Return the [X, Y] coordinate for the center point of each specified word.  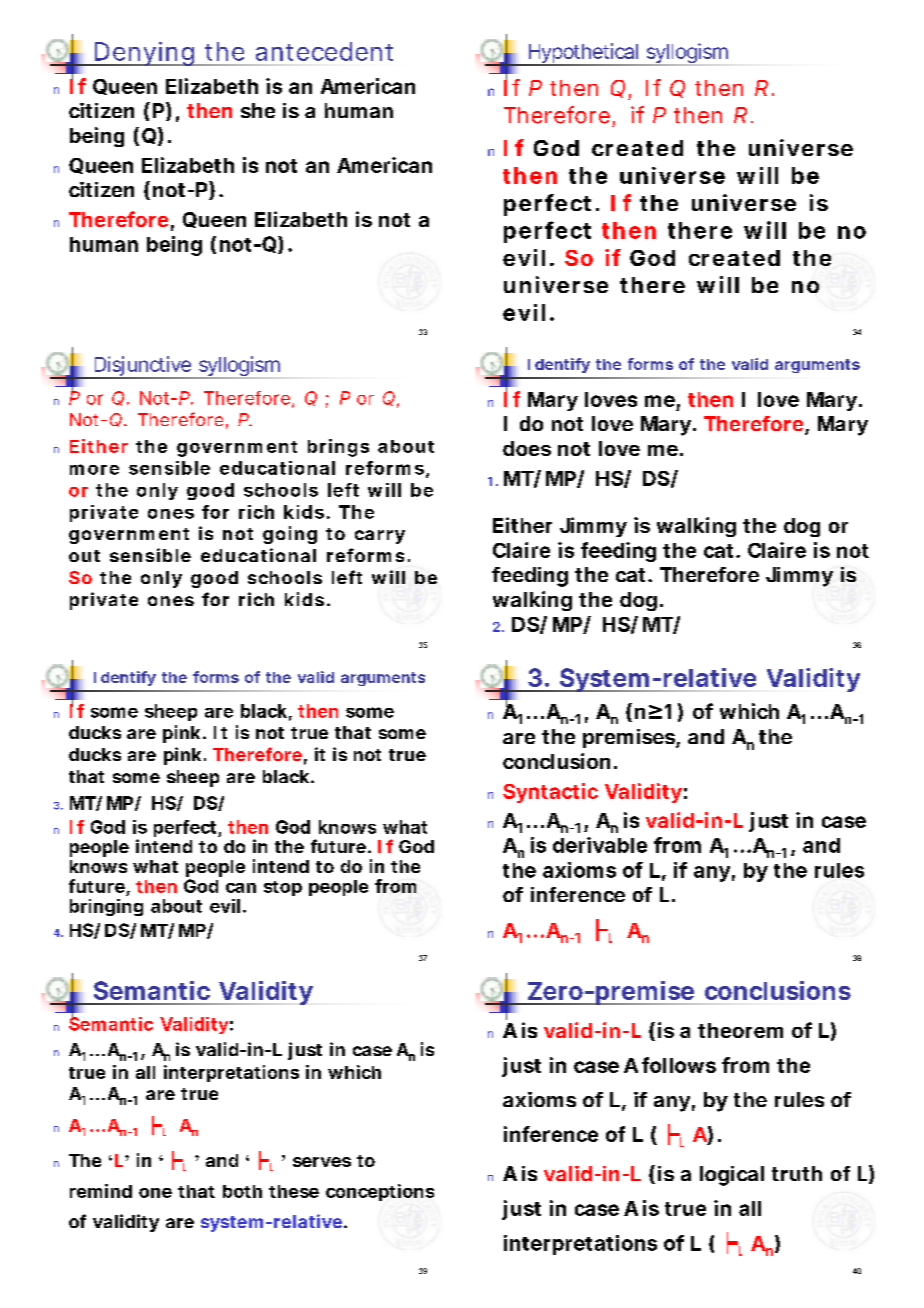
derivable [600, 845]
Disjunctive [142, 367]
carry [380, 537]
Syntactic [550, 793]
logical [732, 1176]
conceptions [380, 1192]
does [527, 448]
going [290, 535]
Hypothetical [583, 54]
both [242, 1191]
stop [283, 888]
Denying [144, 54]
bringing [106, 907]
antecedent [324, 51]
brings [338, 448]
